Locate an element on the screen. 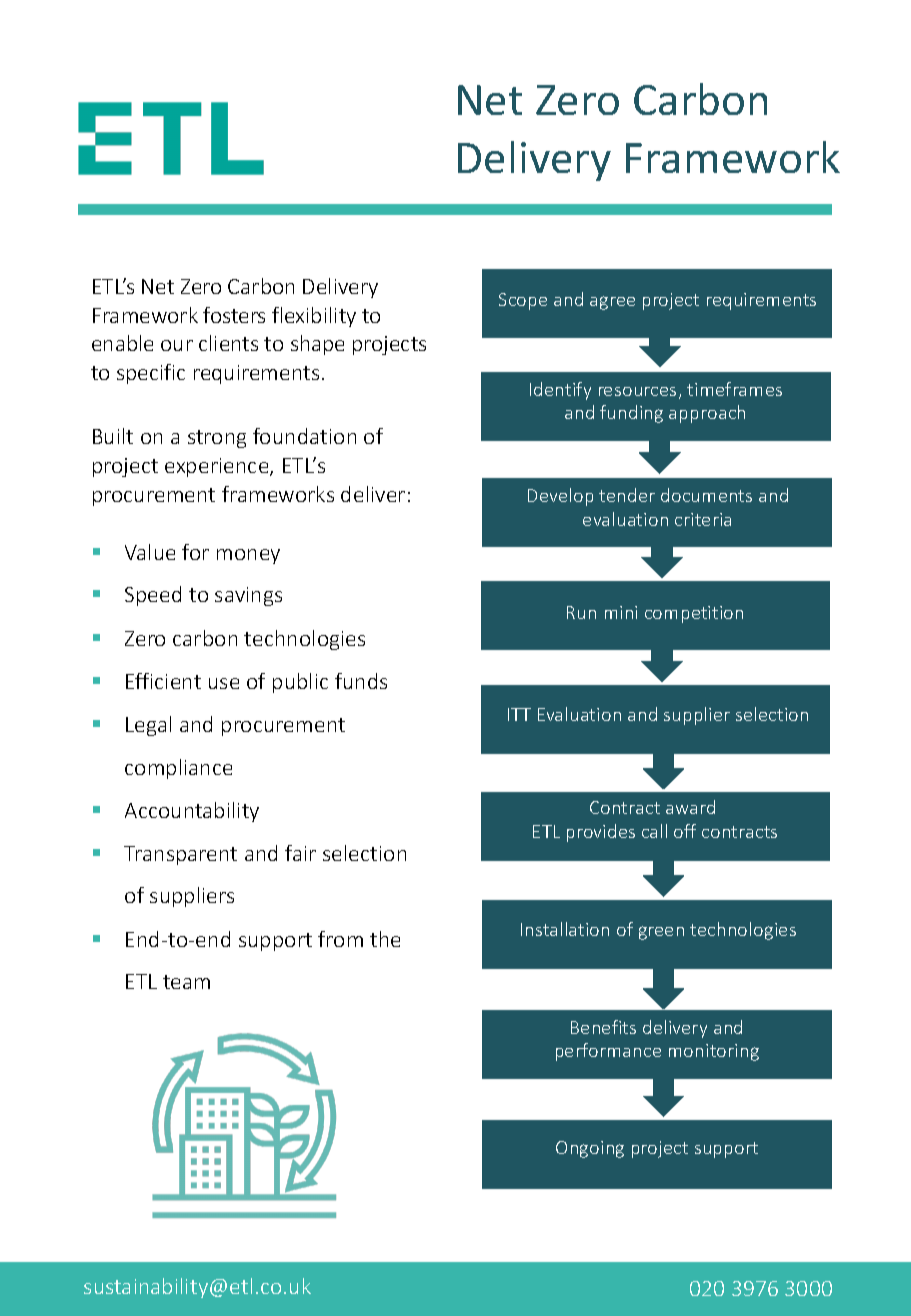  clients is located at coordinates (228, 343).
